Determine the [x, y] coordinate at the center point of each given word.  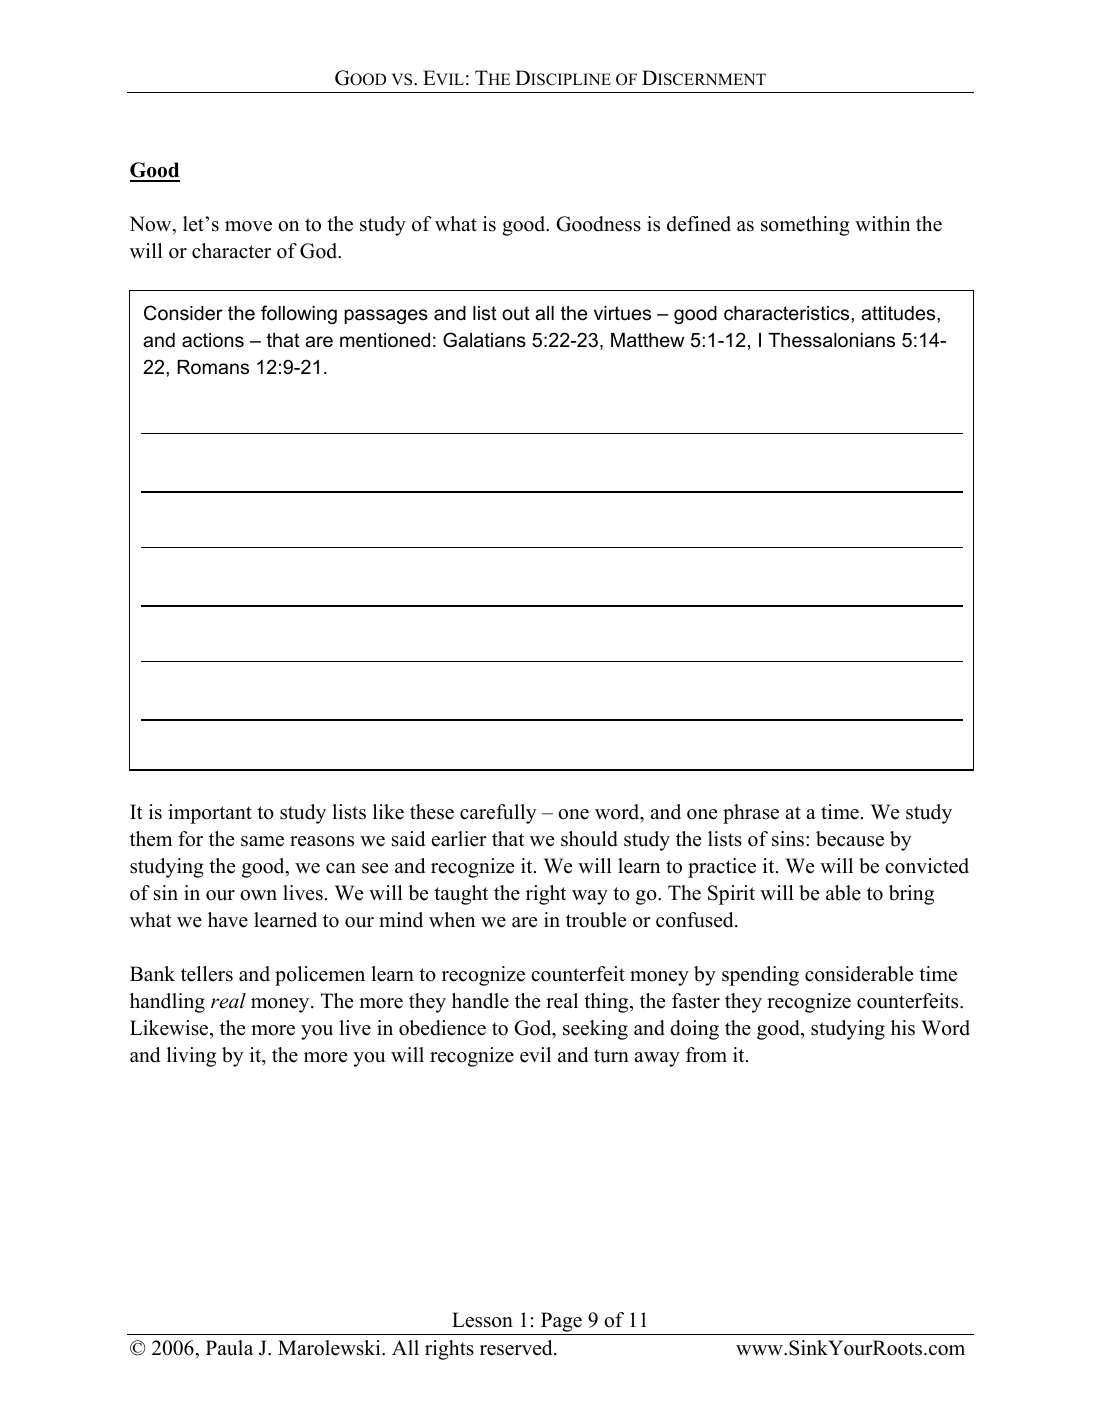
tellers [207, 974]
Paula [229, 1348]
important [210, 814]
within [882, 223]
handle [480, 1001]
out [516, 313]
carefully [498, 814]
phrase [751, 814]
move [248, 226]
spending [760, 976]
